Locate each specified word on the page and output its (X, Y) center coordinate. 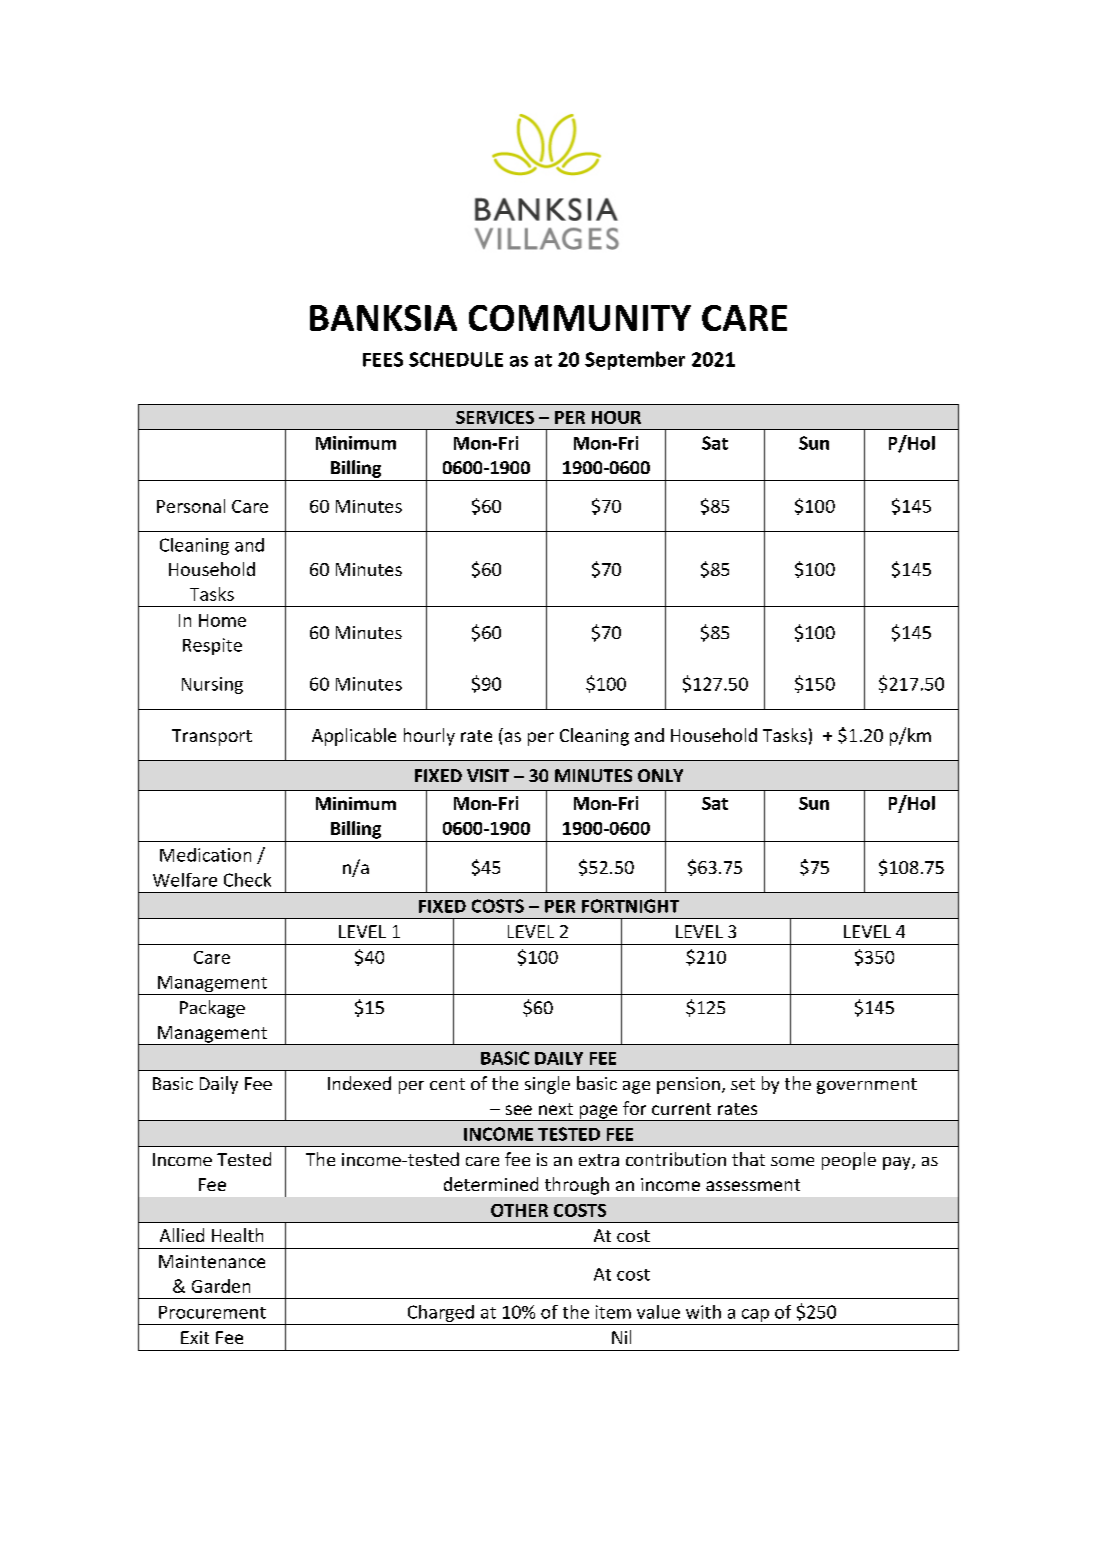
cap (755, 1315)
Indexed (359, 1083)
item (613, 1312)
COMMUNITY (580, 318)
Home (222, 620)
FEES (383, 359)
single (547, 1085)
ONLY (660, 775)
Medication (205, 855)
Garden (221, 1286)
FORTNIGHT (630, 906)
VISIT (488, 775)
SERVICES (495, 417)
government (867, 1086)
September (635, 360)
